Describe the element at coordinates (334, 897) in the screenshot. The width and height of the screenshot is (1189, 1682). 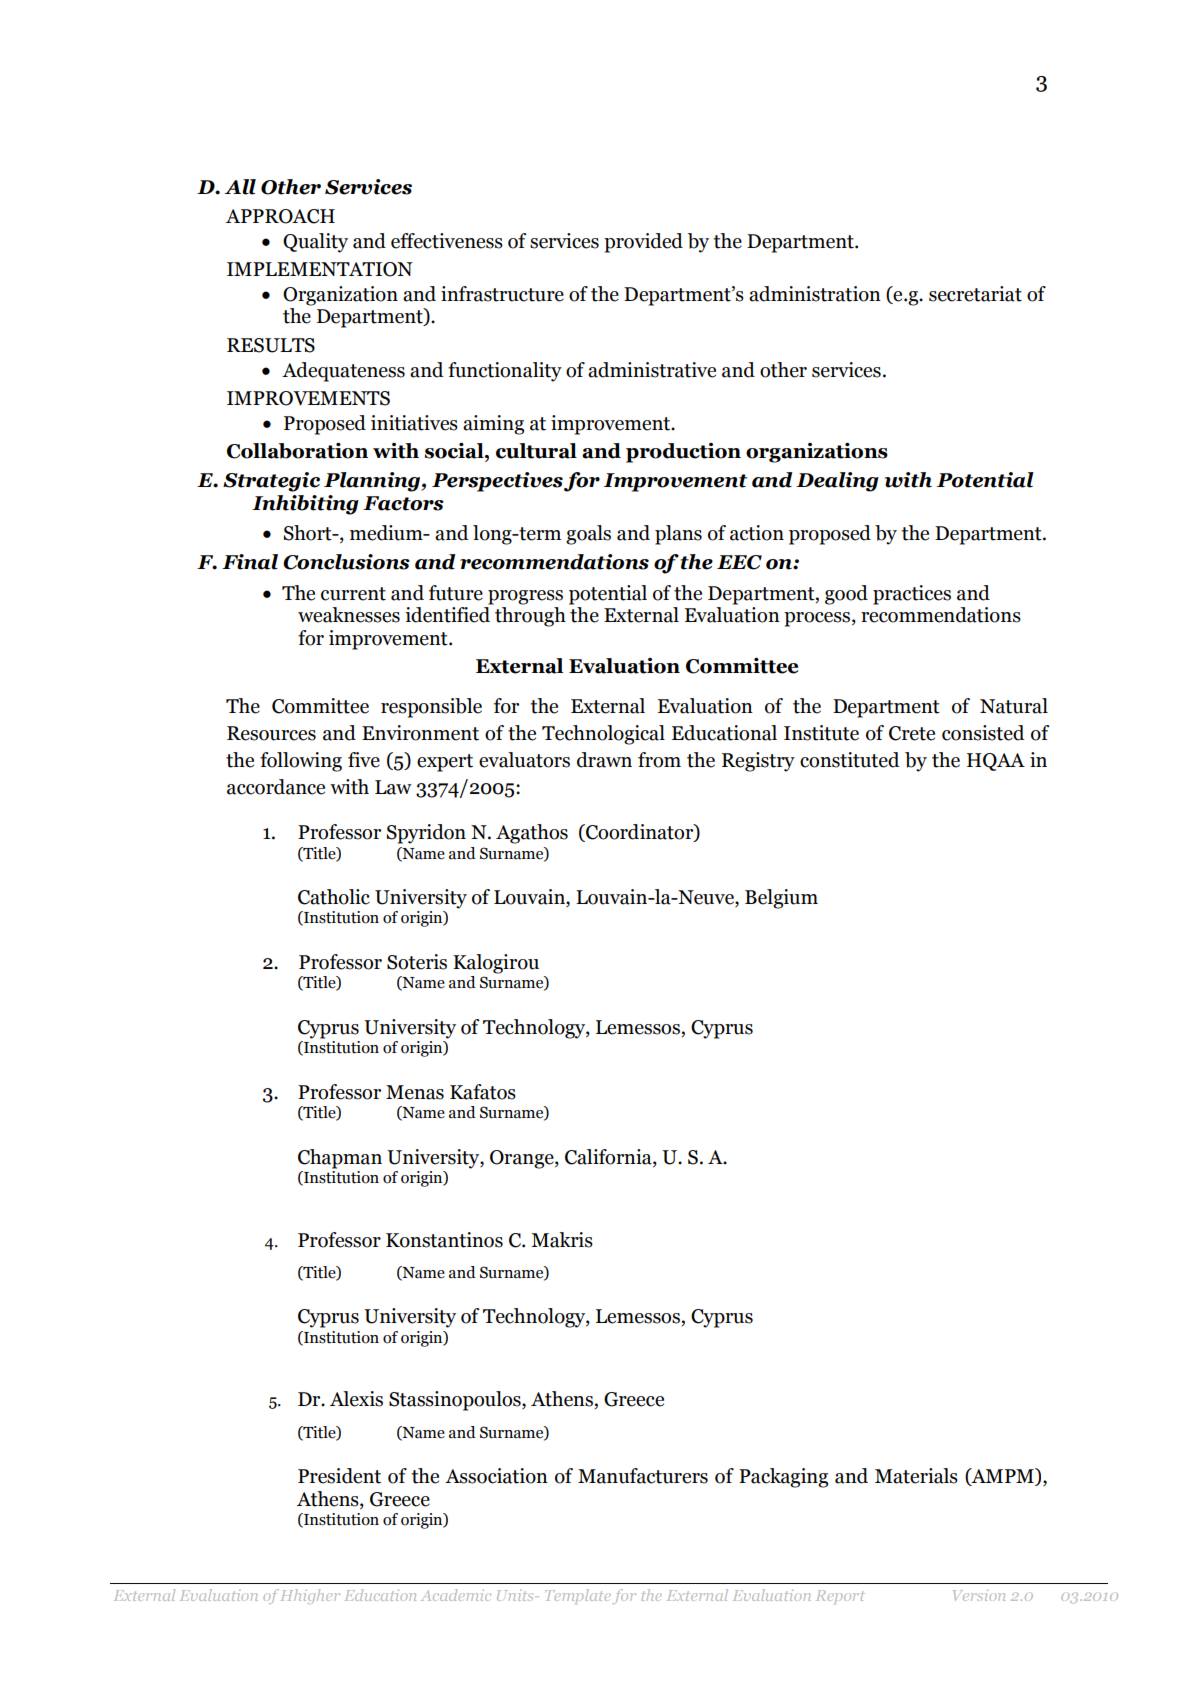
I see `Catholic` at that location.
